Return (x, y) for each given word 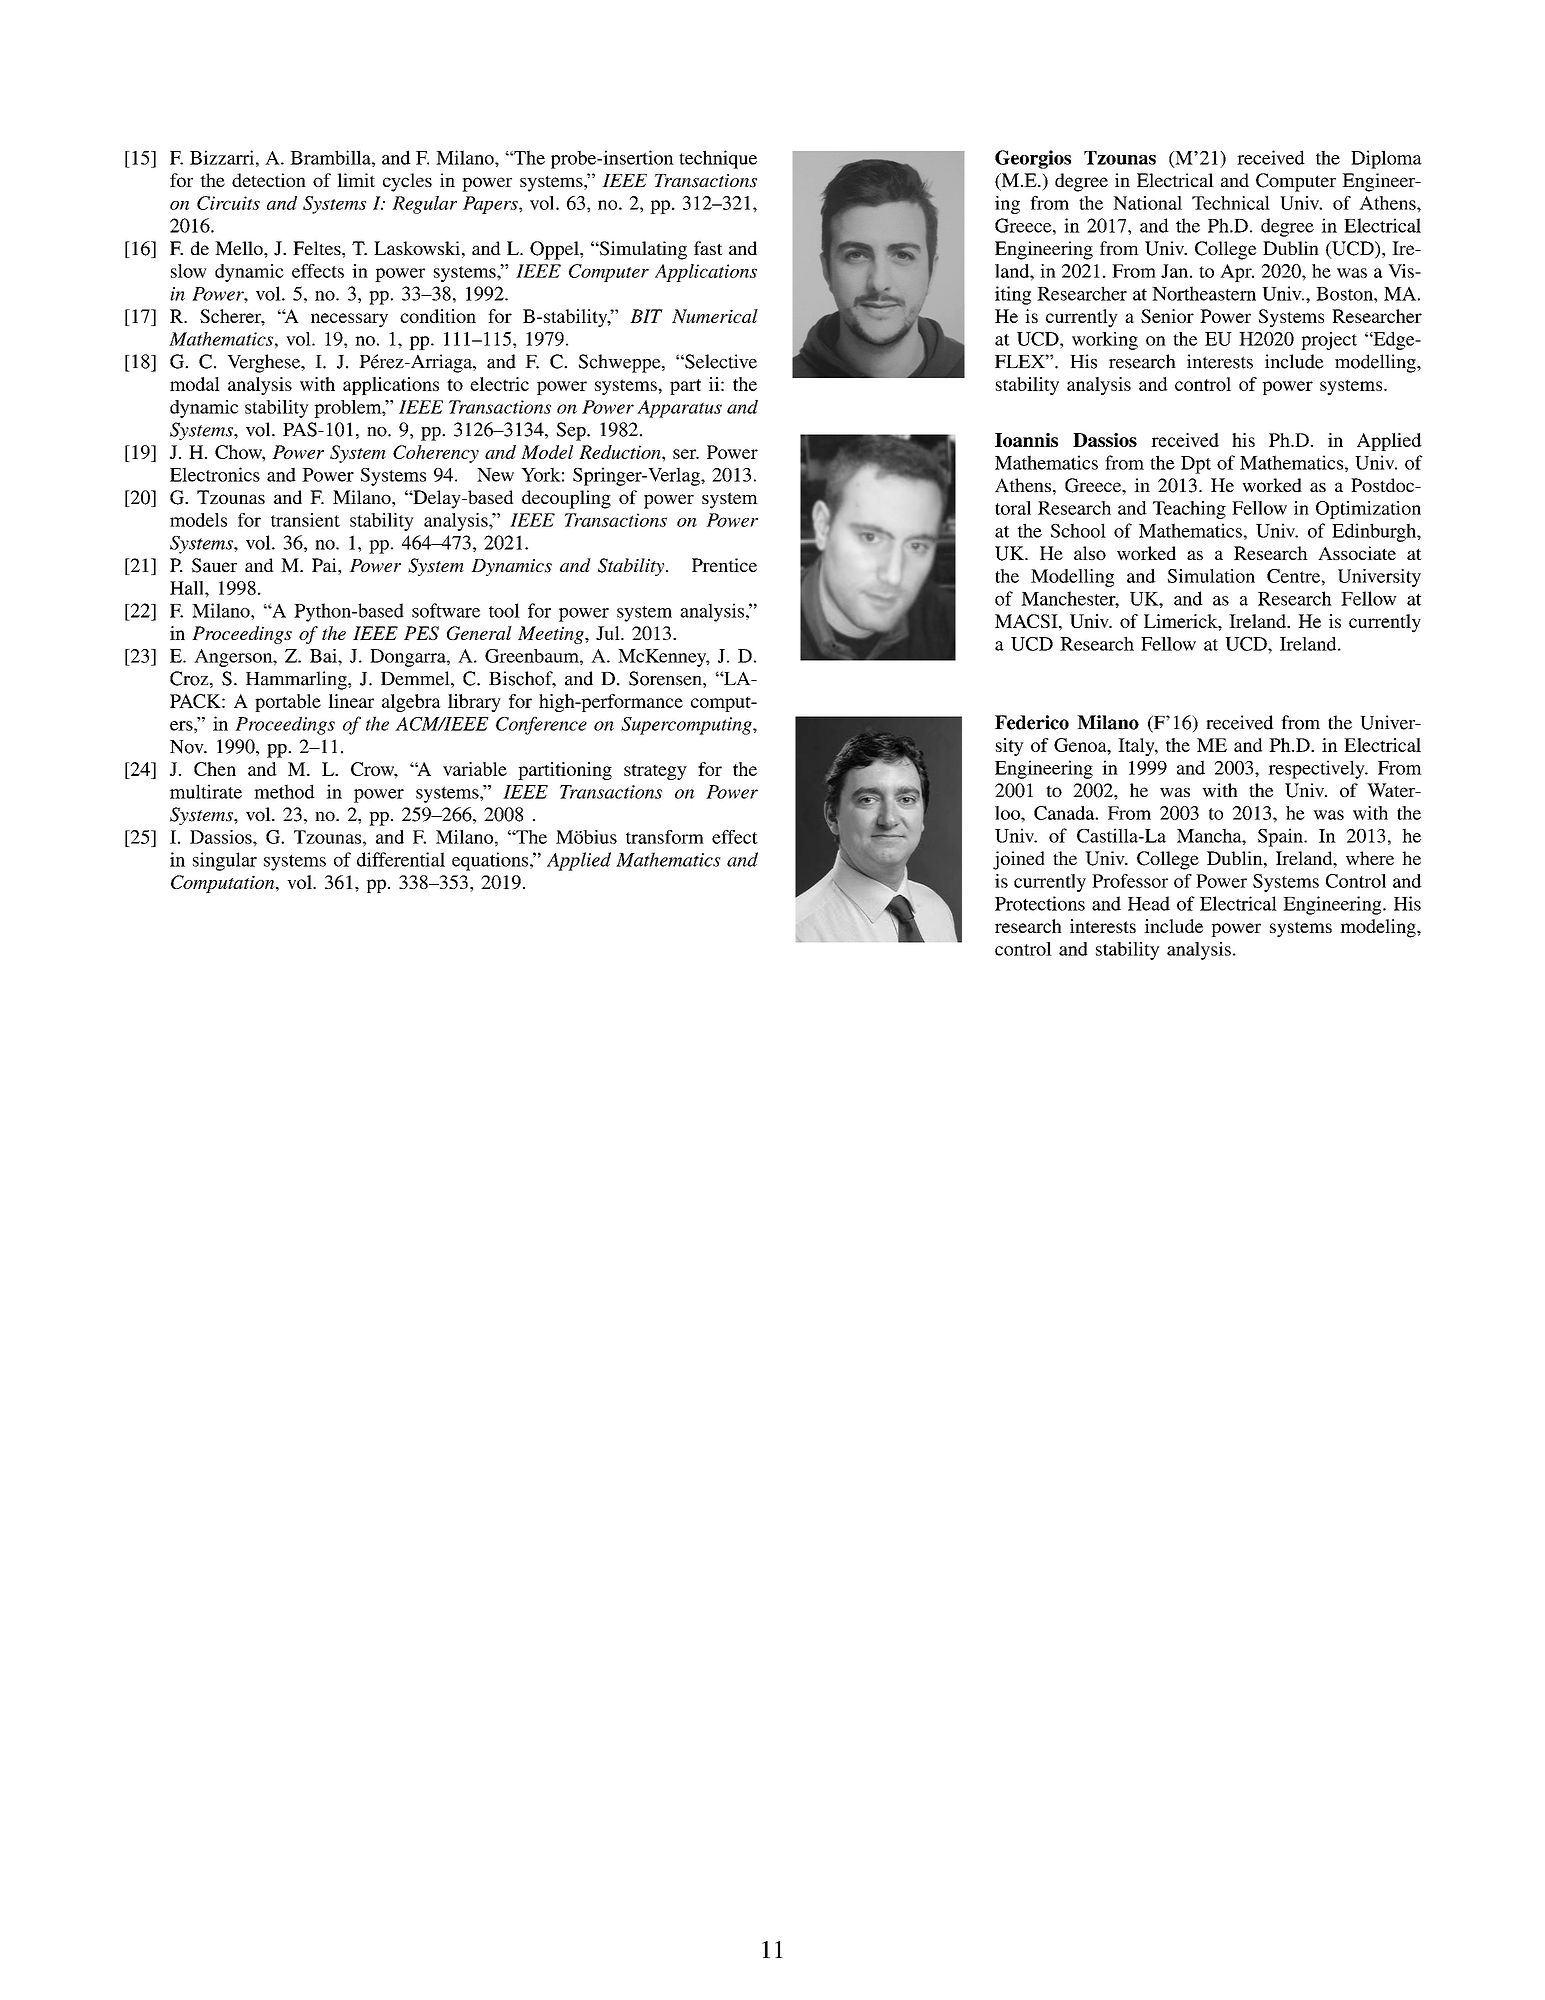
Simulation (1211, 576)
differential (401, 859)
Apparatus (679, 409)
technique (718, 159)
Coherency (436, 454)
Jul (609, 633)
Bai (324, 656)
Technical (1231, 203)
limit (356, 180)
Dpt (1196, 465)
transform (665, 837)
